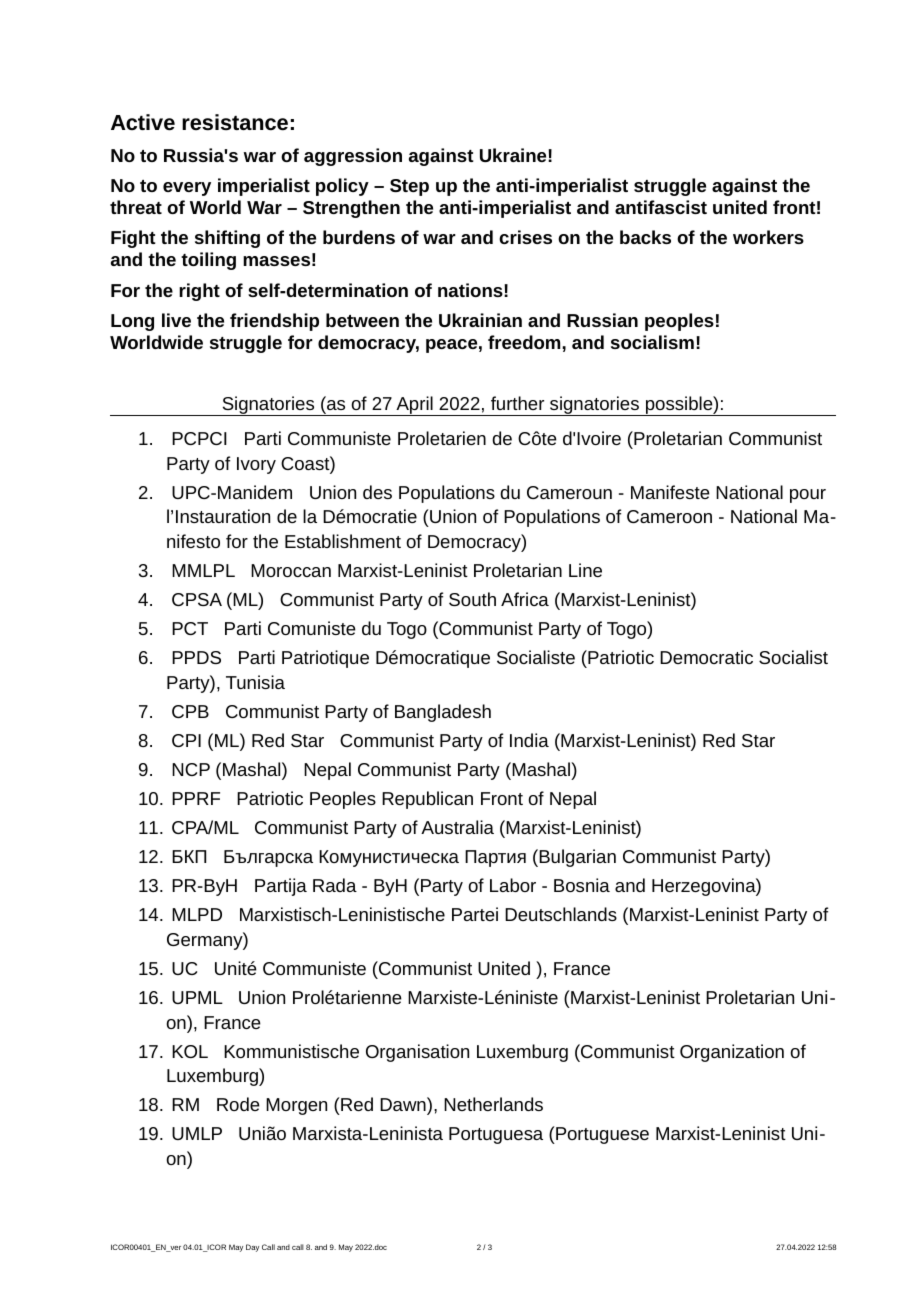 The image size is (924, 1308). What do you see at coordinates (252, 1248) in the screenshot?
I see `Day` at bounding box center [252, 1248].
